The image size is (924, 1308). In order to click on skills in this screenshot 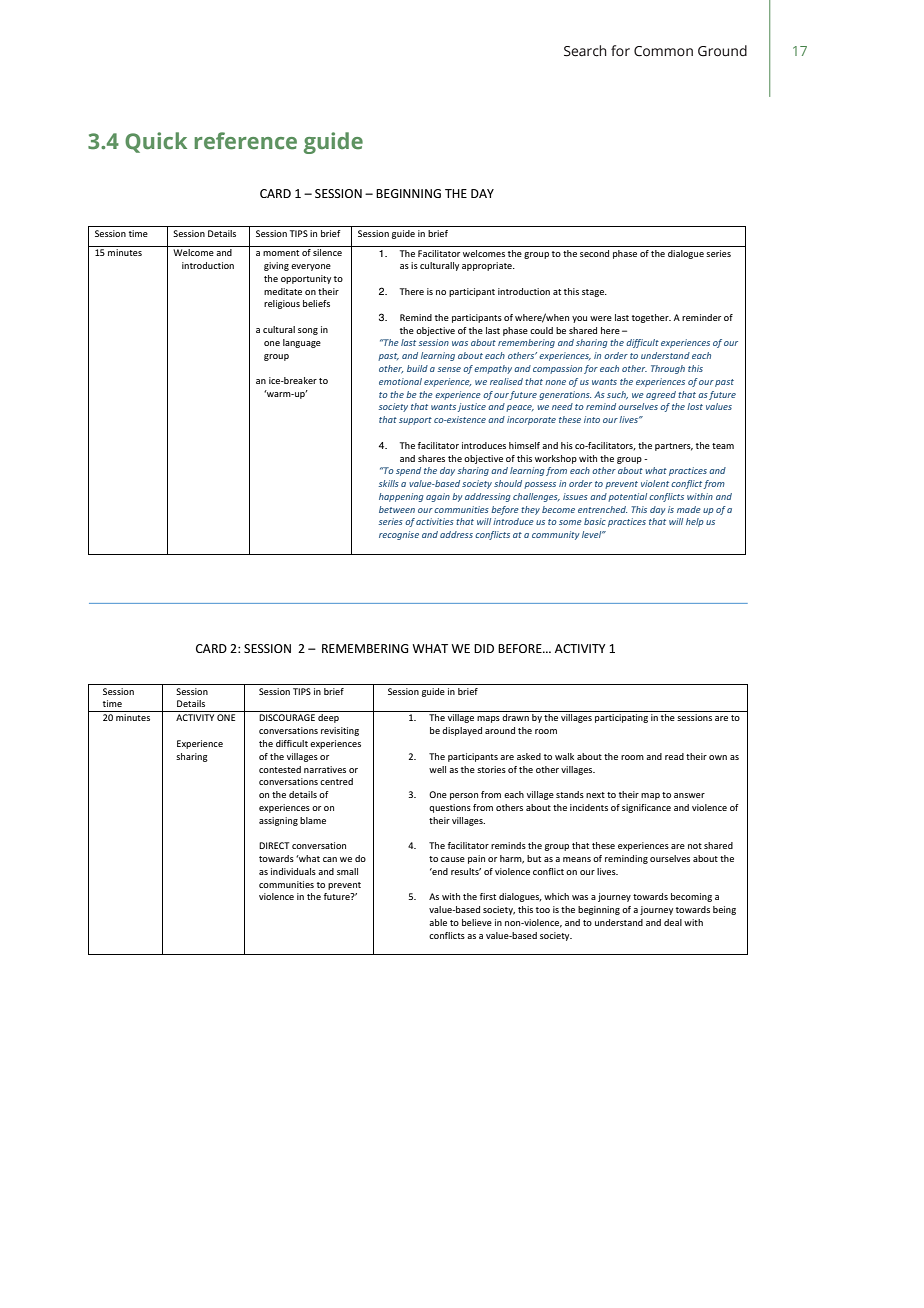, I will do `click(389, 483)`.
